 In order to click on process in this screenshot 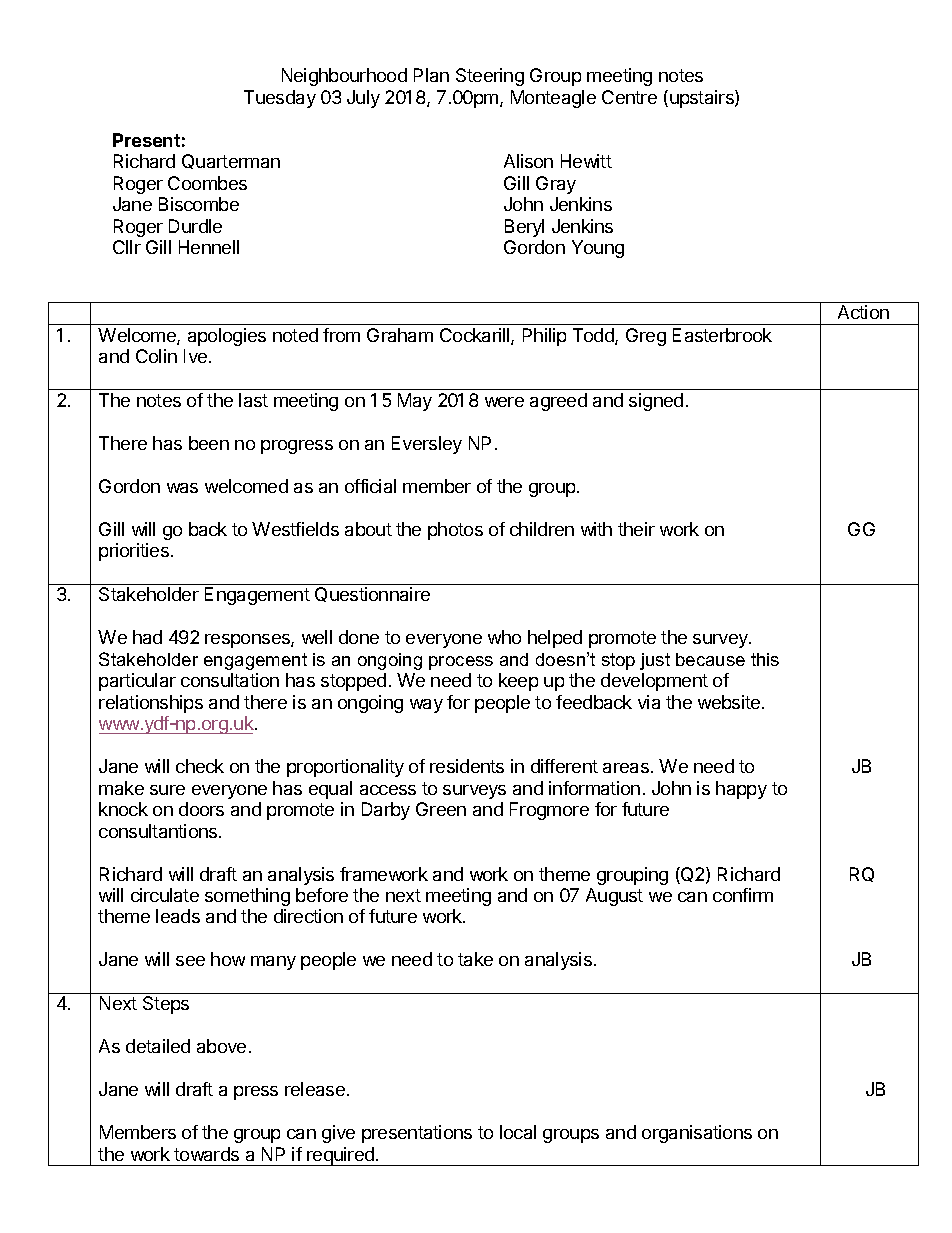, I will do `click(461, 663)`.
